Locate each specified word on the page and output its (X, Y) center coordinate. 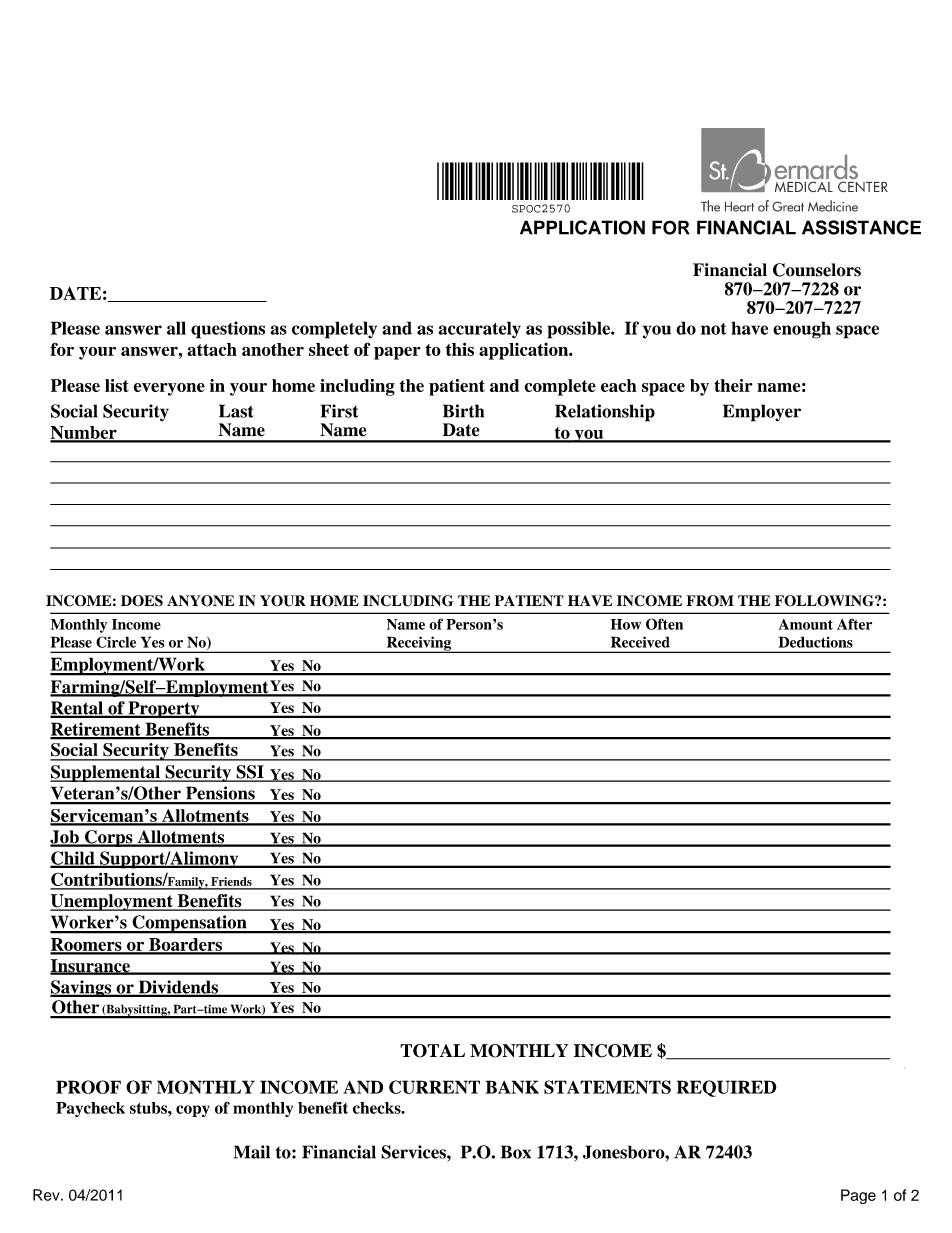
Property (164, 709)
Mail (252, 1152)
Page (858, 1196)
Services (414, 1152)
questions (228, 330)
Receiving (419, 644)
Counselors (817, 270)
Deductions (816, 642)
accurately (479, 329)
